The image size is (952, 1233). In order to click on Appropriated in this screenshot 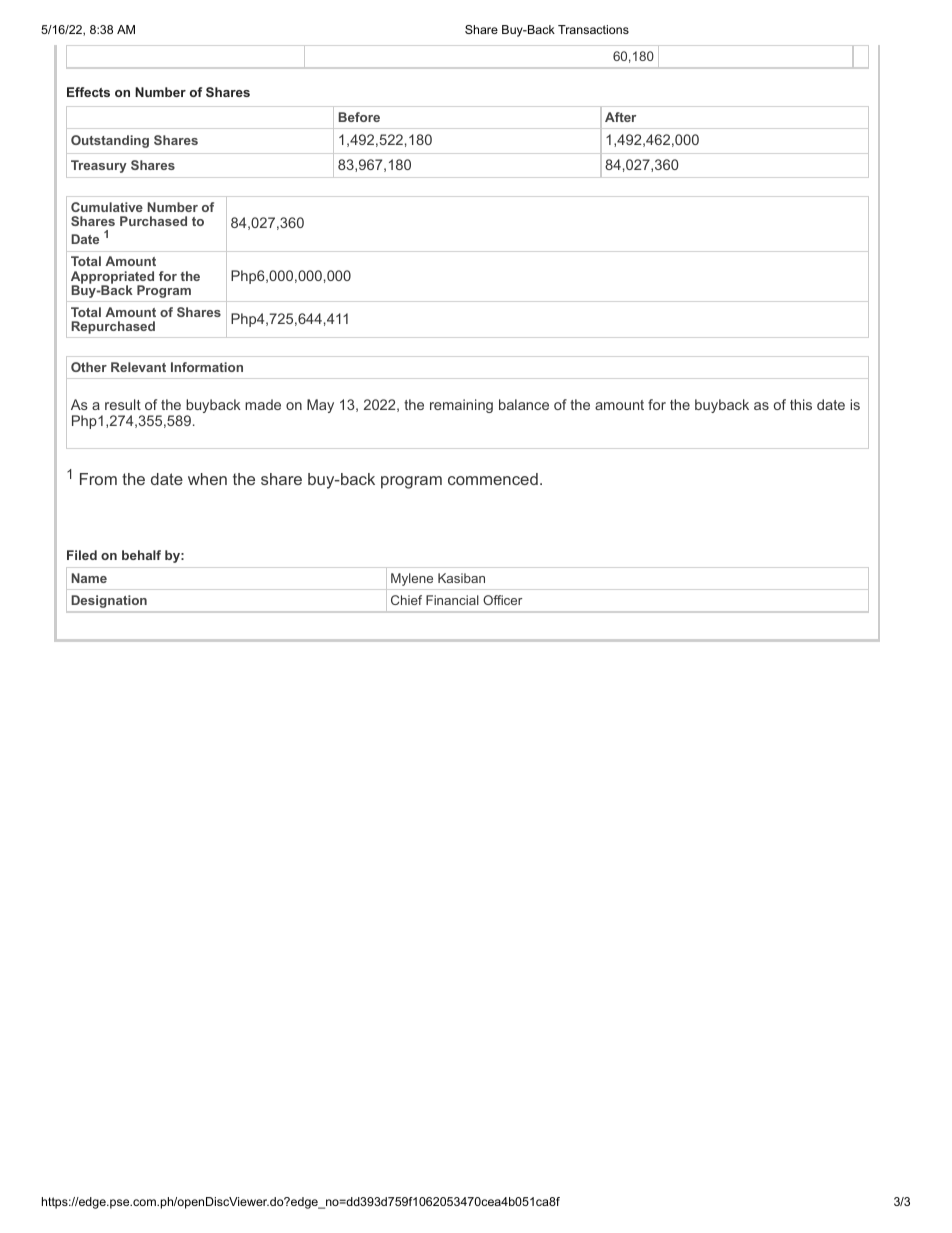, I will do `click(112, 278)`.
